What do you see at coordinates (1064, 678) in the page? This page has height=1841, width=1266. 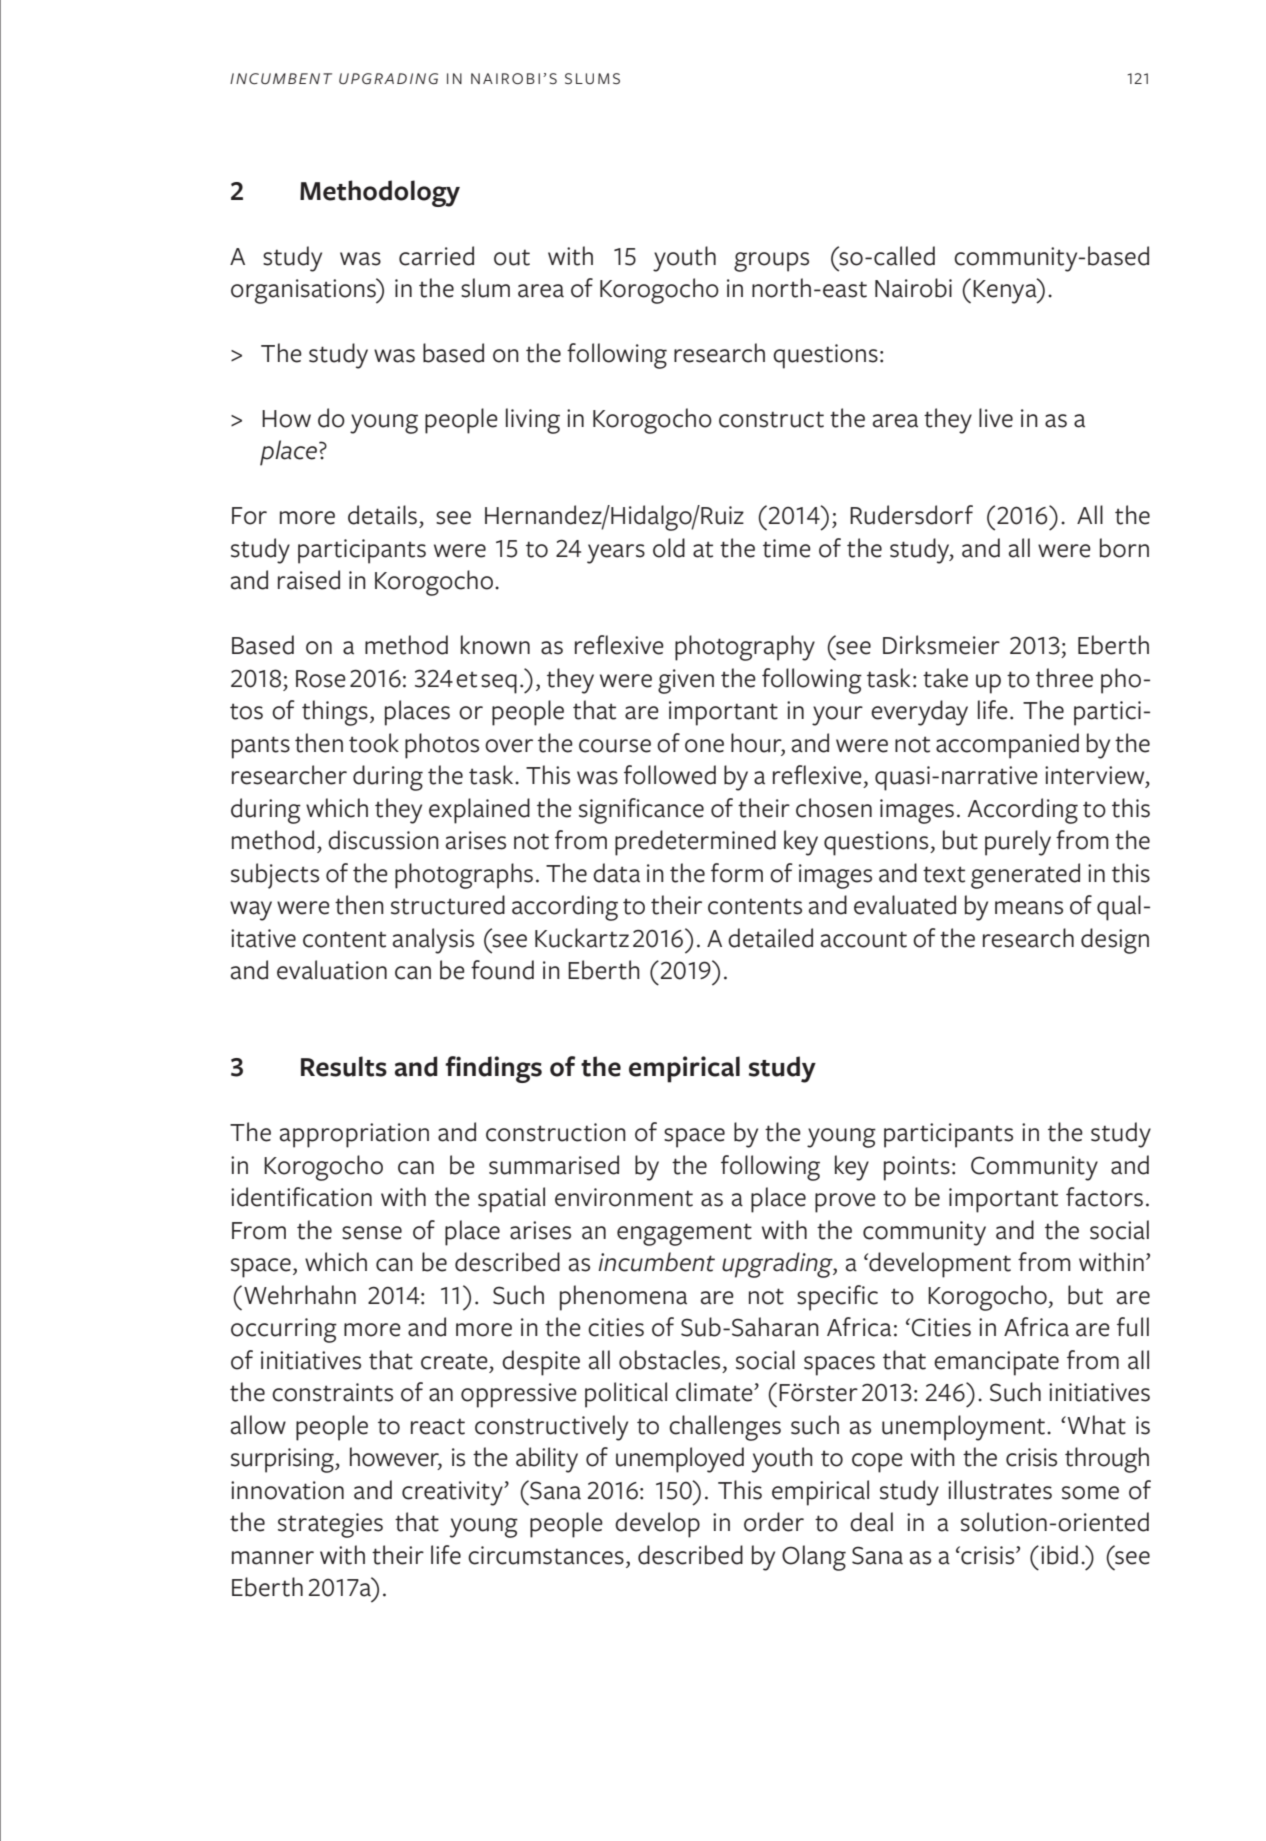 I see `three` at bounding box center [1064, 678].
